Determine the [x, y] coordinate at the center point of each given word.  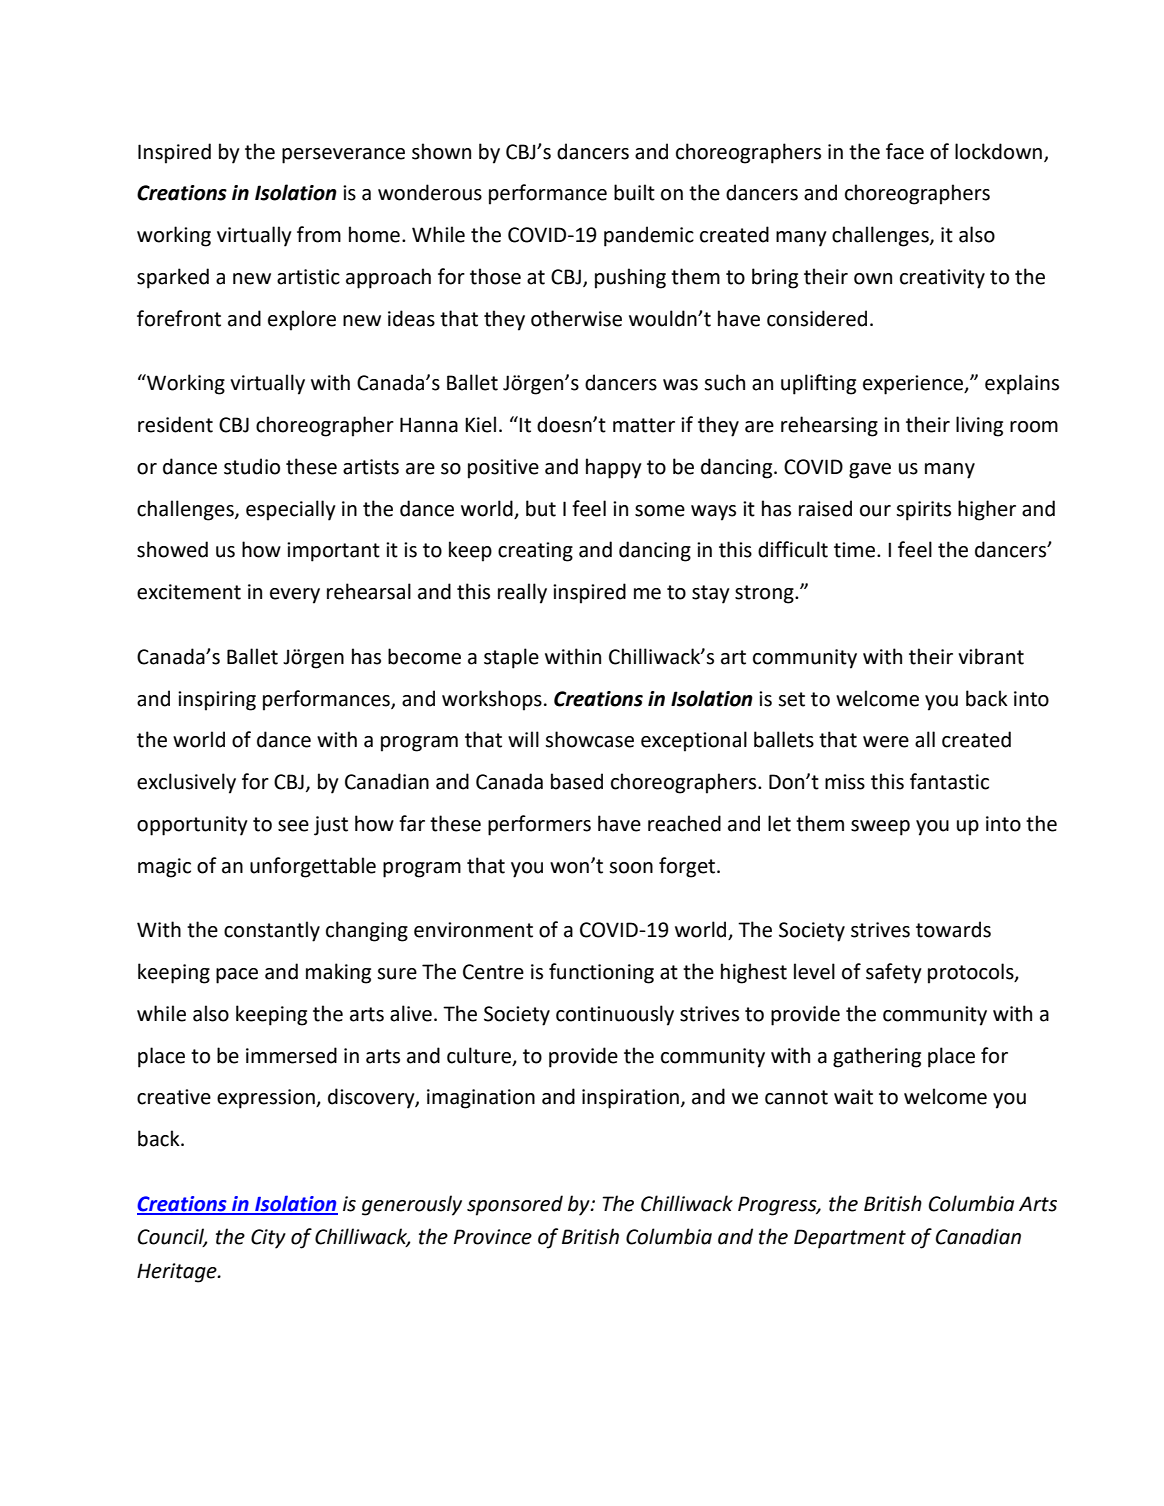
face [905, 151]
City [268, 1239]
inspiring [217, 701]
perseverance [343, 156]
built [634, 192]
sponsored [515, 1205]
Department [850, 1239]
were [886, 742]
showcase [589, 739]
